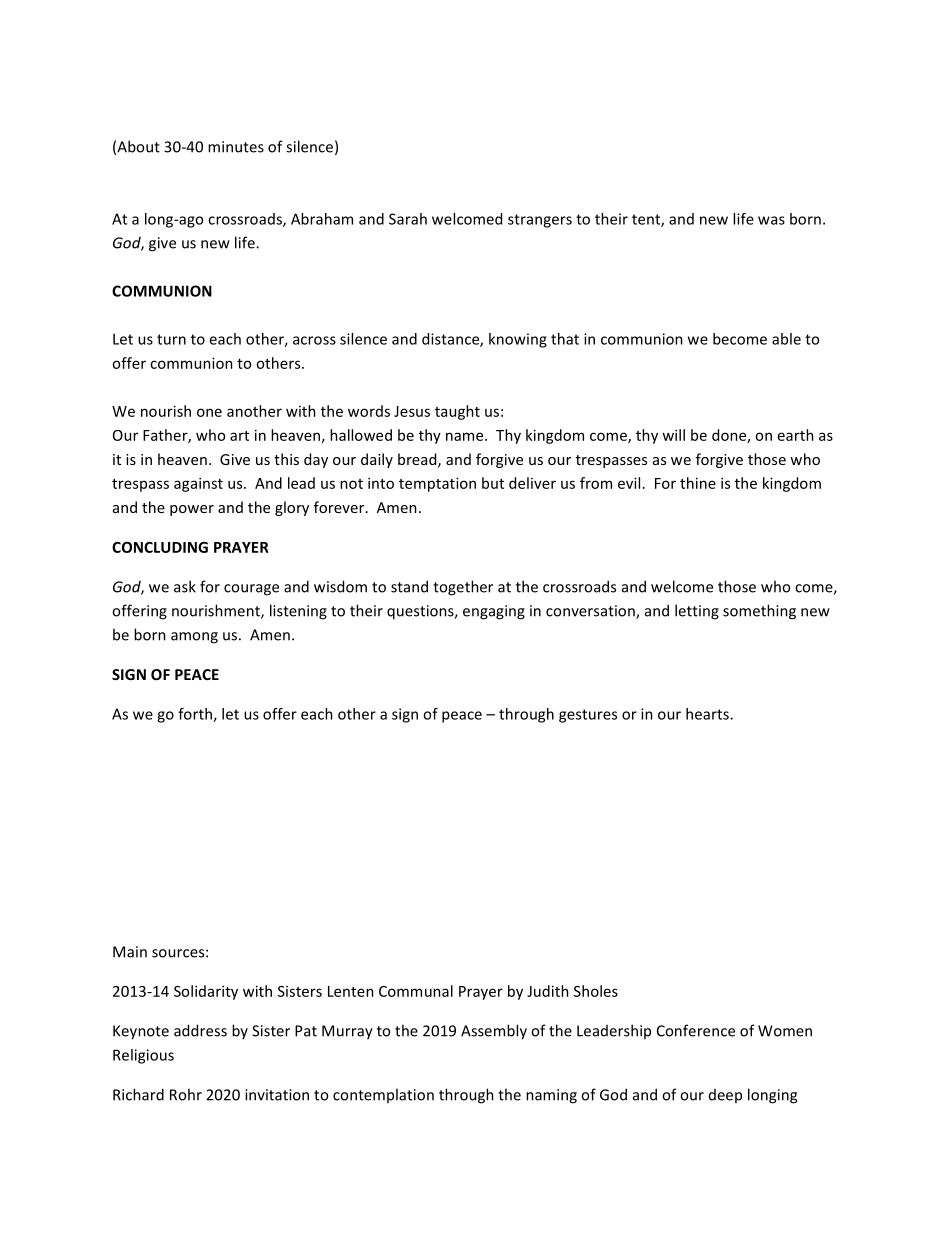  I want to click on among, so click(194, 638).
